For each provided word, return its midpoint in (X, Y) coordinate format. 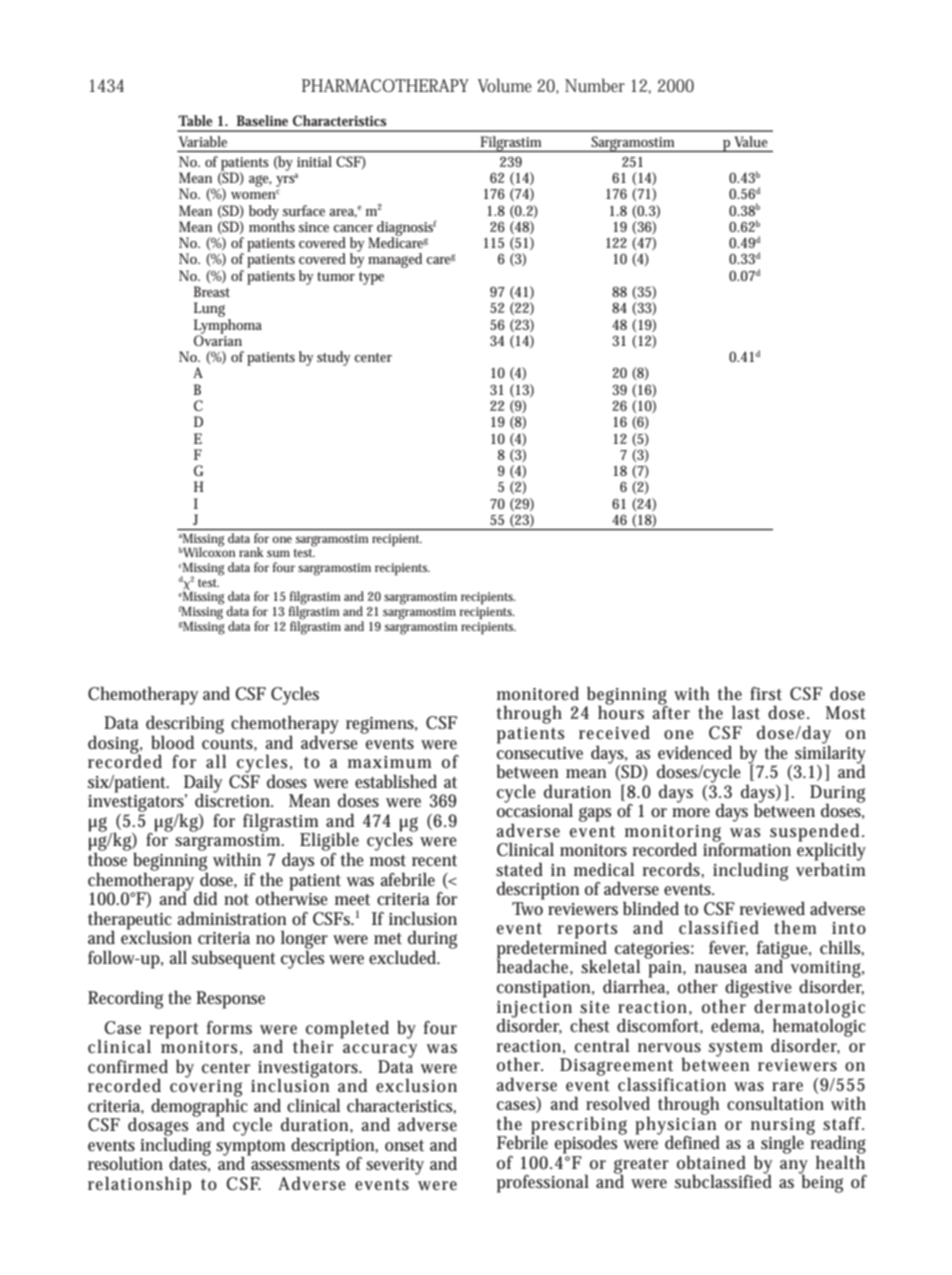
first (766, 693)
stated (519, 869)
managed (395, 260)
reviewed (772, 908)
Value (751, 141)
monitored (538, 693)
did (205, 898)
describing (185, 725)
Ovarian (218, 339)
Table (195, 120)
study (333, 358)
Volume (505, 85)
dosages (158, 1127)
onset (404, 1146)
